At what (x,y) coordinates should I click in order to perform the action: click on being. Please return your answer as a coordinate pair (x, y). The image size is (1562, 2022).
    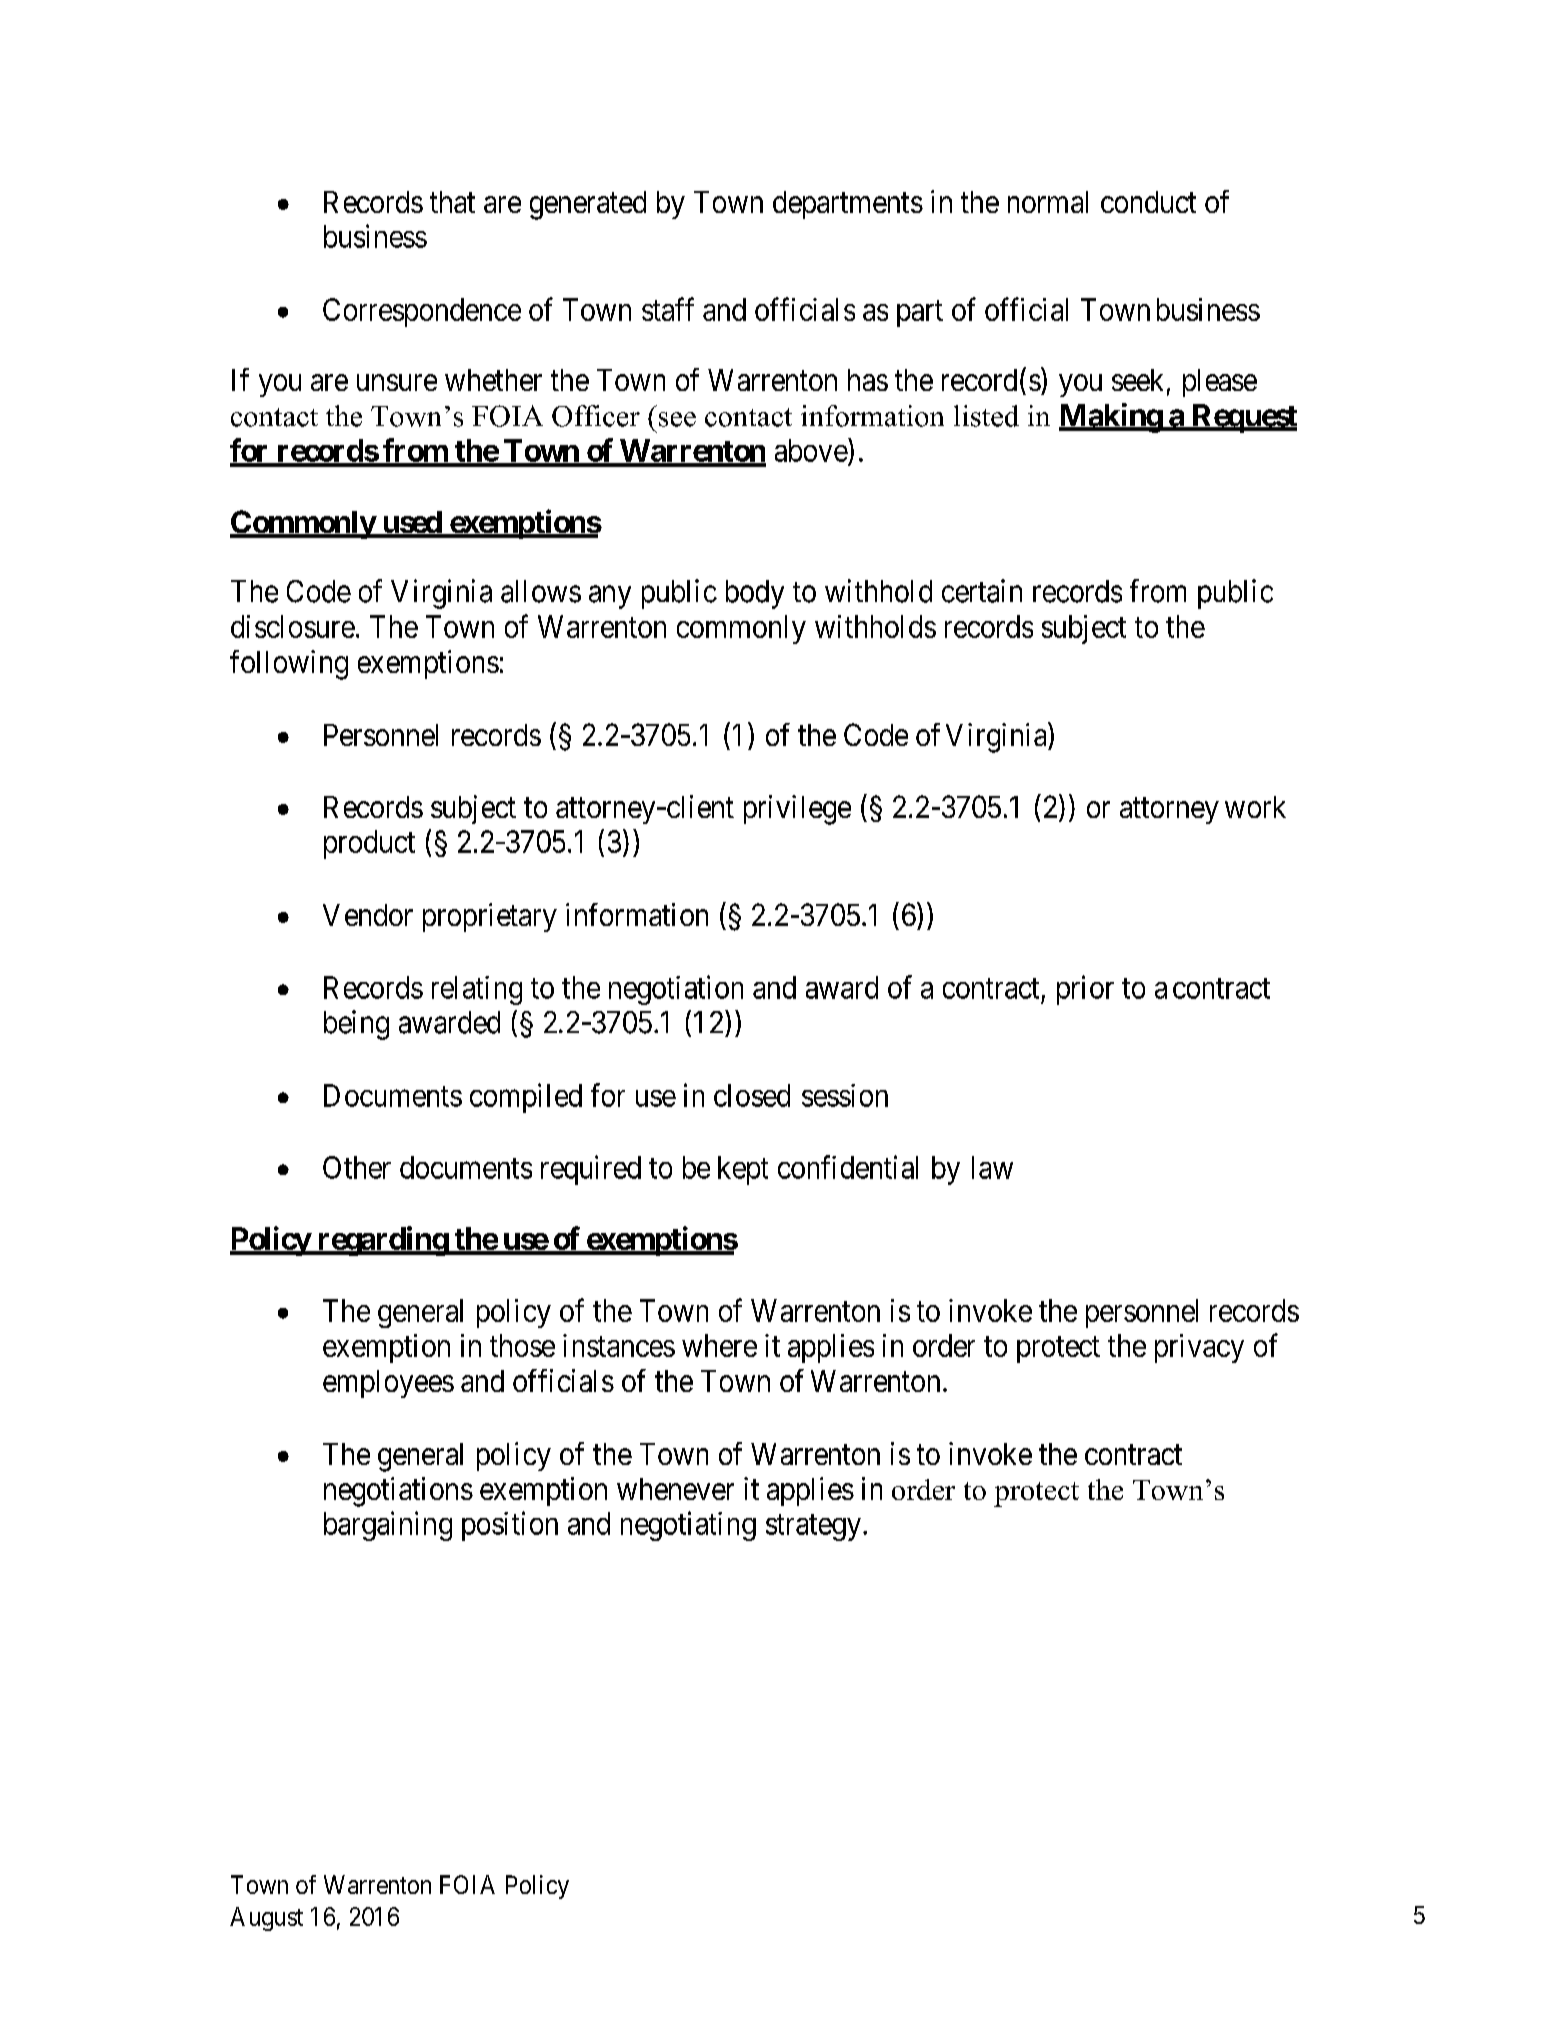
    Looking at the image, I should click on (356, 1025).
